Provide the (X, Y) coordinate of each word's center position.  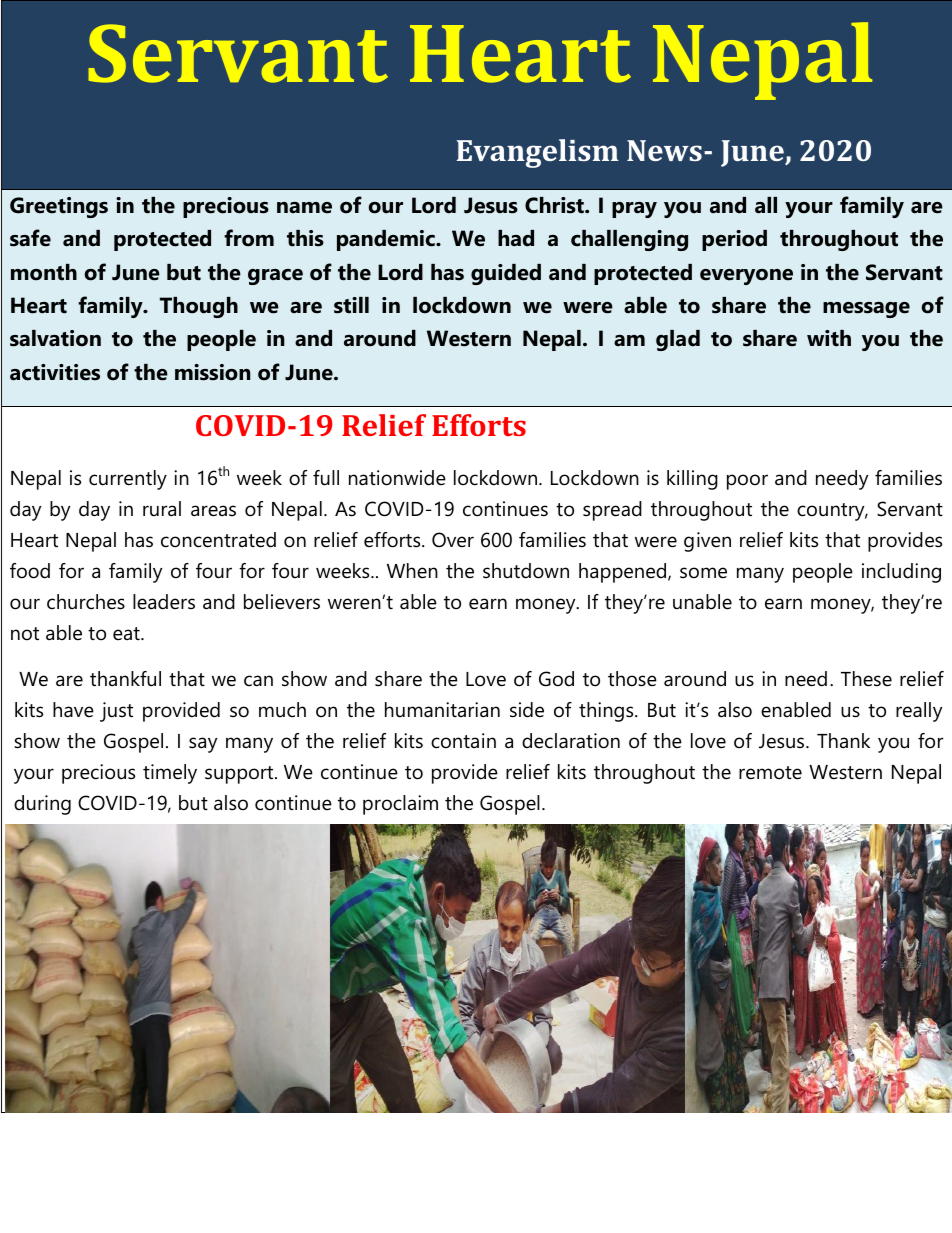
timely (170, 774)
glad (678, 340)
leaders (164, 602)
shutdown (526, 571)
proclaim (400, 805)
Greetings (59, 207)
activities (55, 372)
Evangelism (537, 153)
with (829, 338)
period (734, 240)
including (901, 573)
